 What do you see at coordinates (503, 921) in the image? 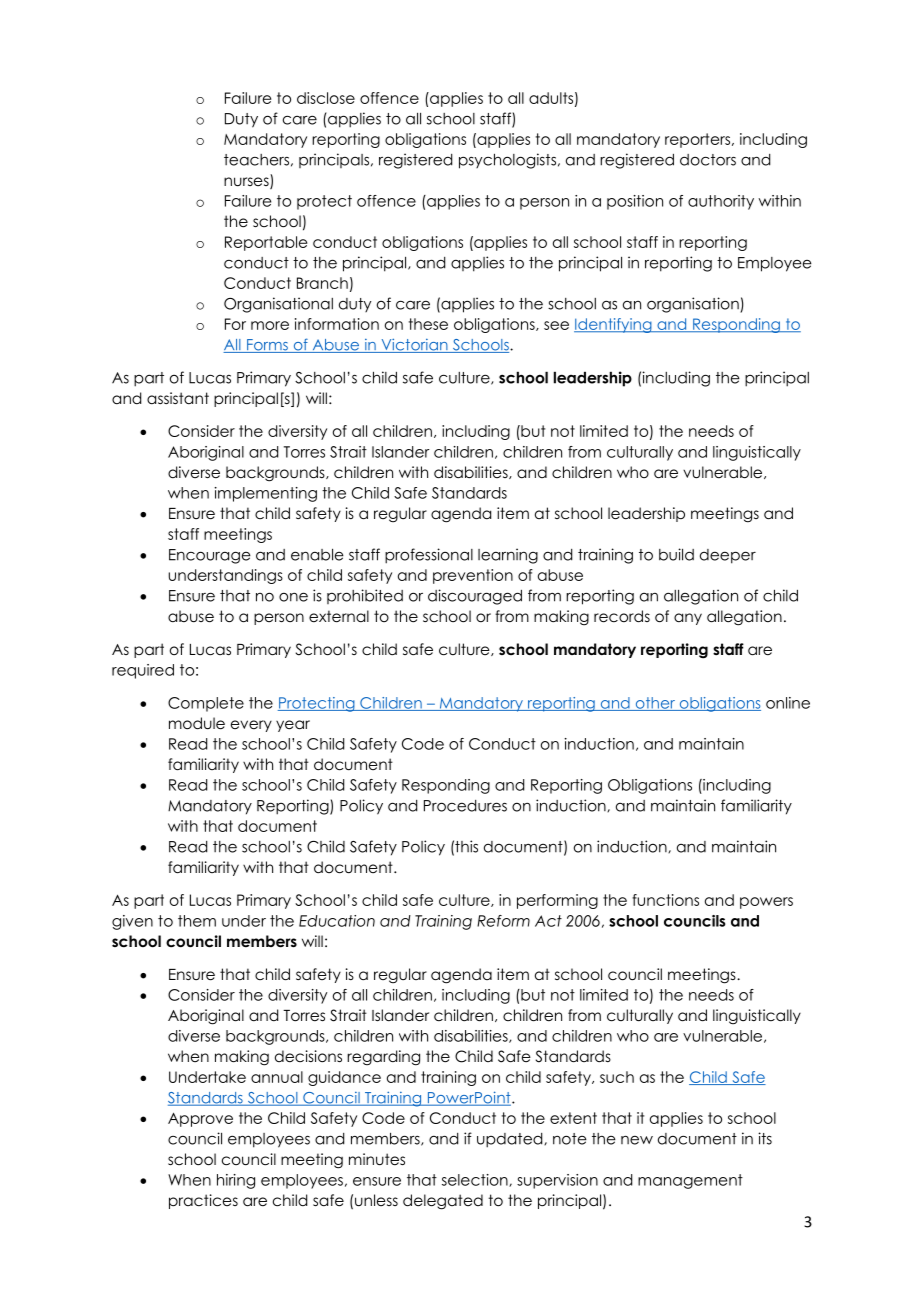
I see `Reform` at bounding box center [503, 921].
